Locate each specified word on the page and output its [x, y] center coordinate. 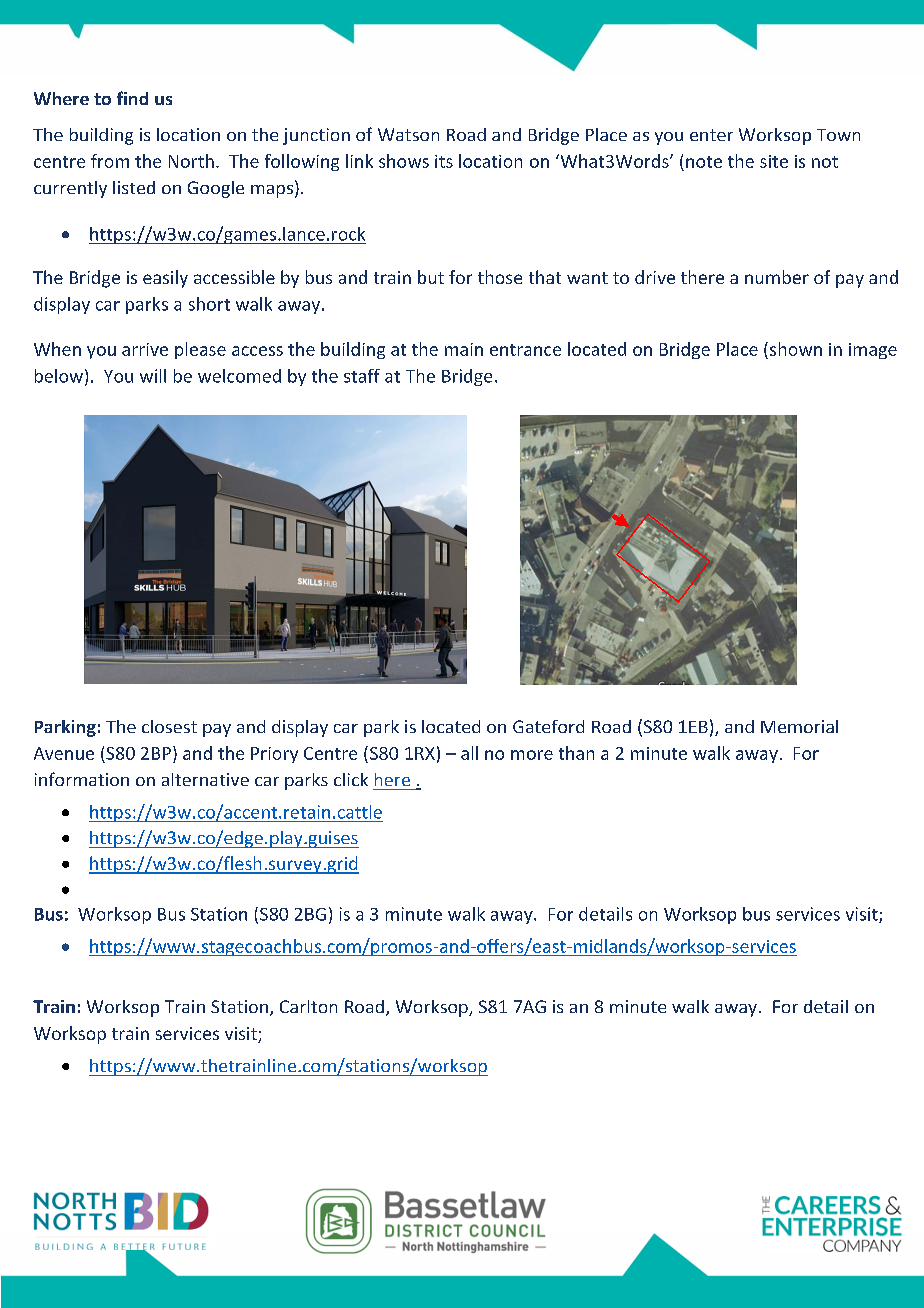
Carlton [308, 1006]
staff [362, 376]
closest [169, 726]
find [132, 98]
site [774, 161]
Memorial [799, 726]
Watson [408, 134]
